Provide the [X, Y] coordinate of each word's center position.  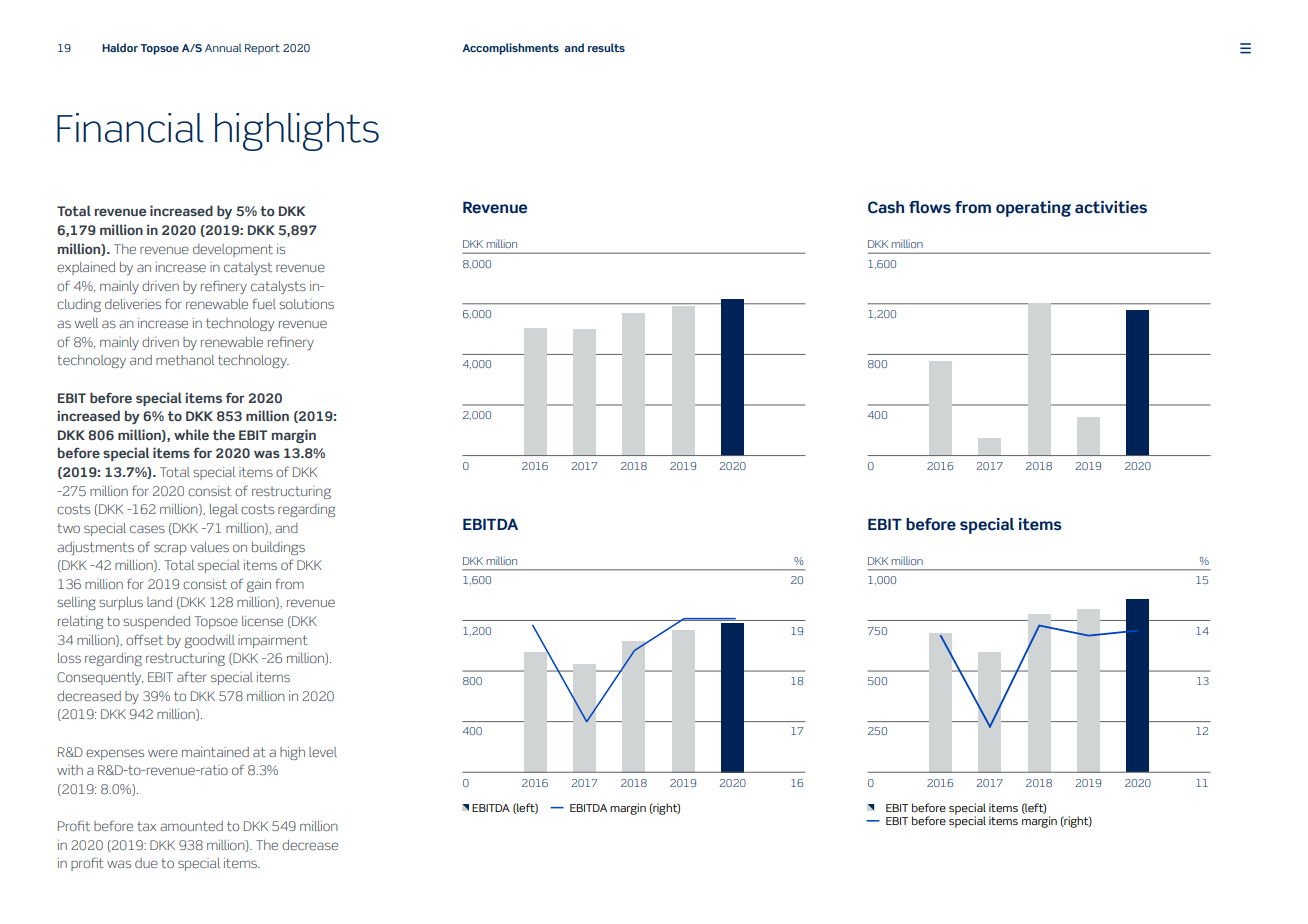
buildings [278, 548]
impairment [273, 641]
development [233, 250]
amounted [191, 826]
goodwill [210, 641]
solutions [306, 304]
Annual [223, 47]
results [606, 47]
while [191, 434]
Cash [886, 207]
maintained [215, 752]
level [323, 752]
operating [1033, 209]
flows [930, 207]
